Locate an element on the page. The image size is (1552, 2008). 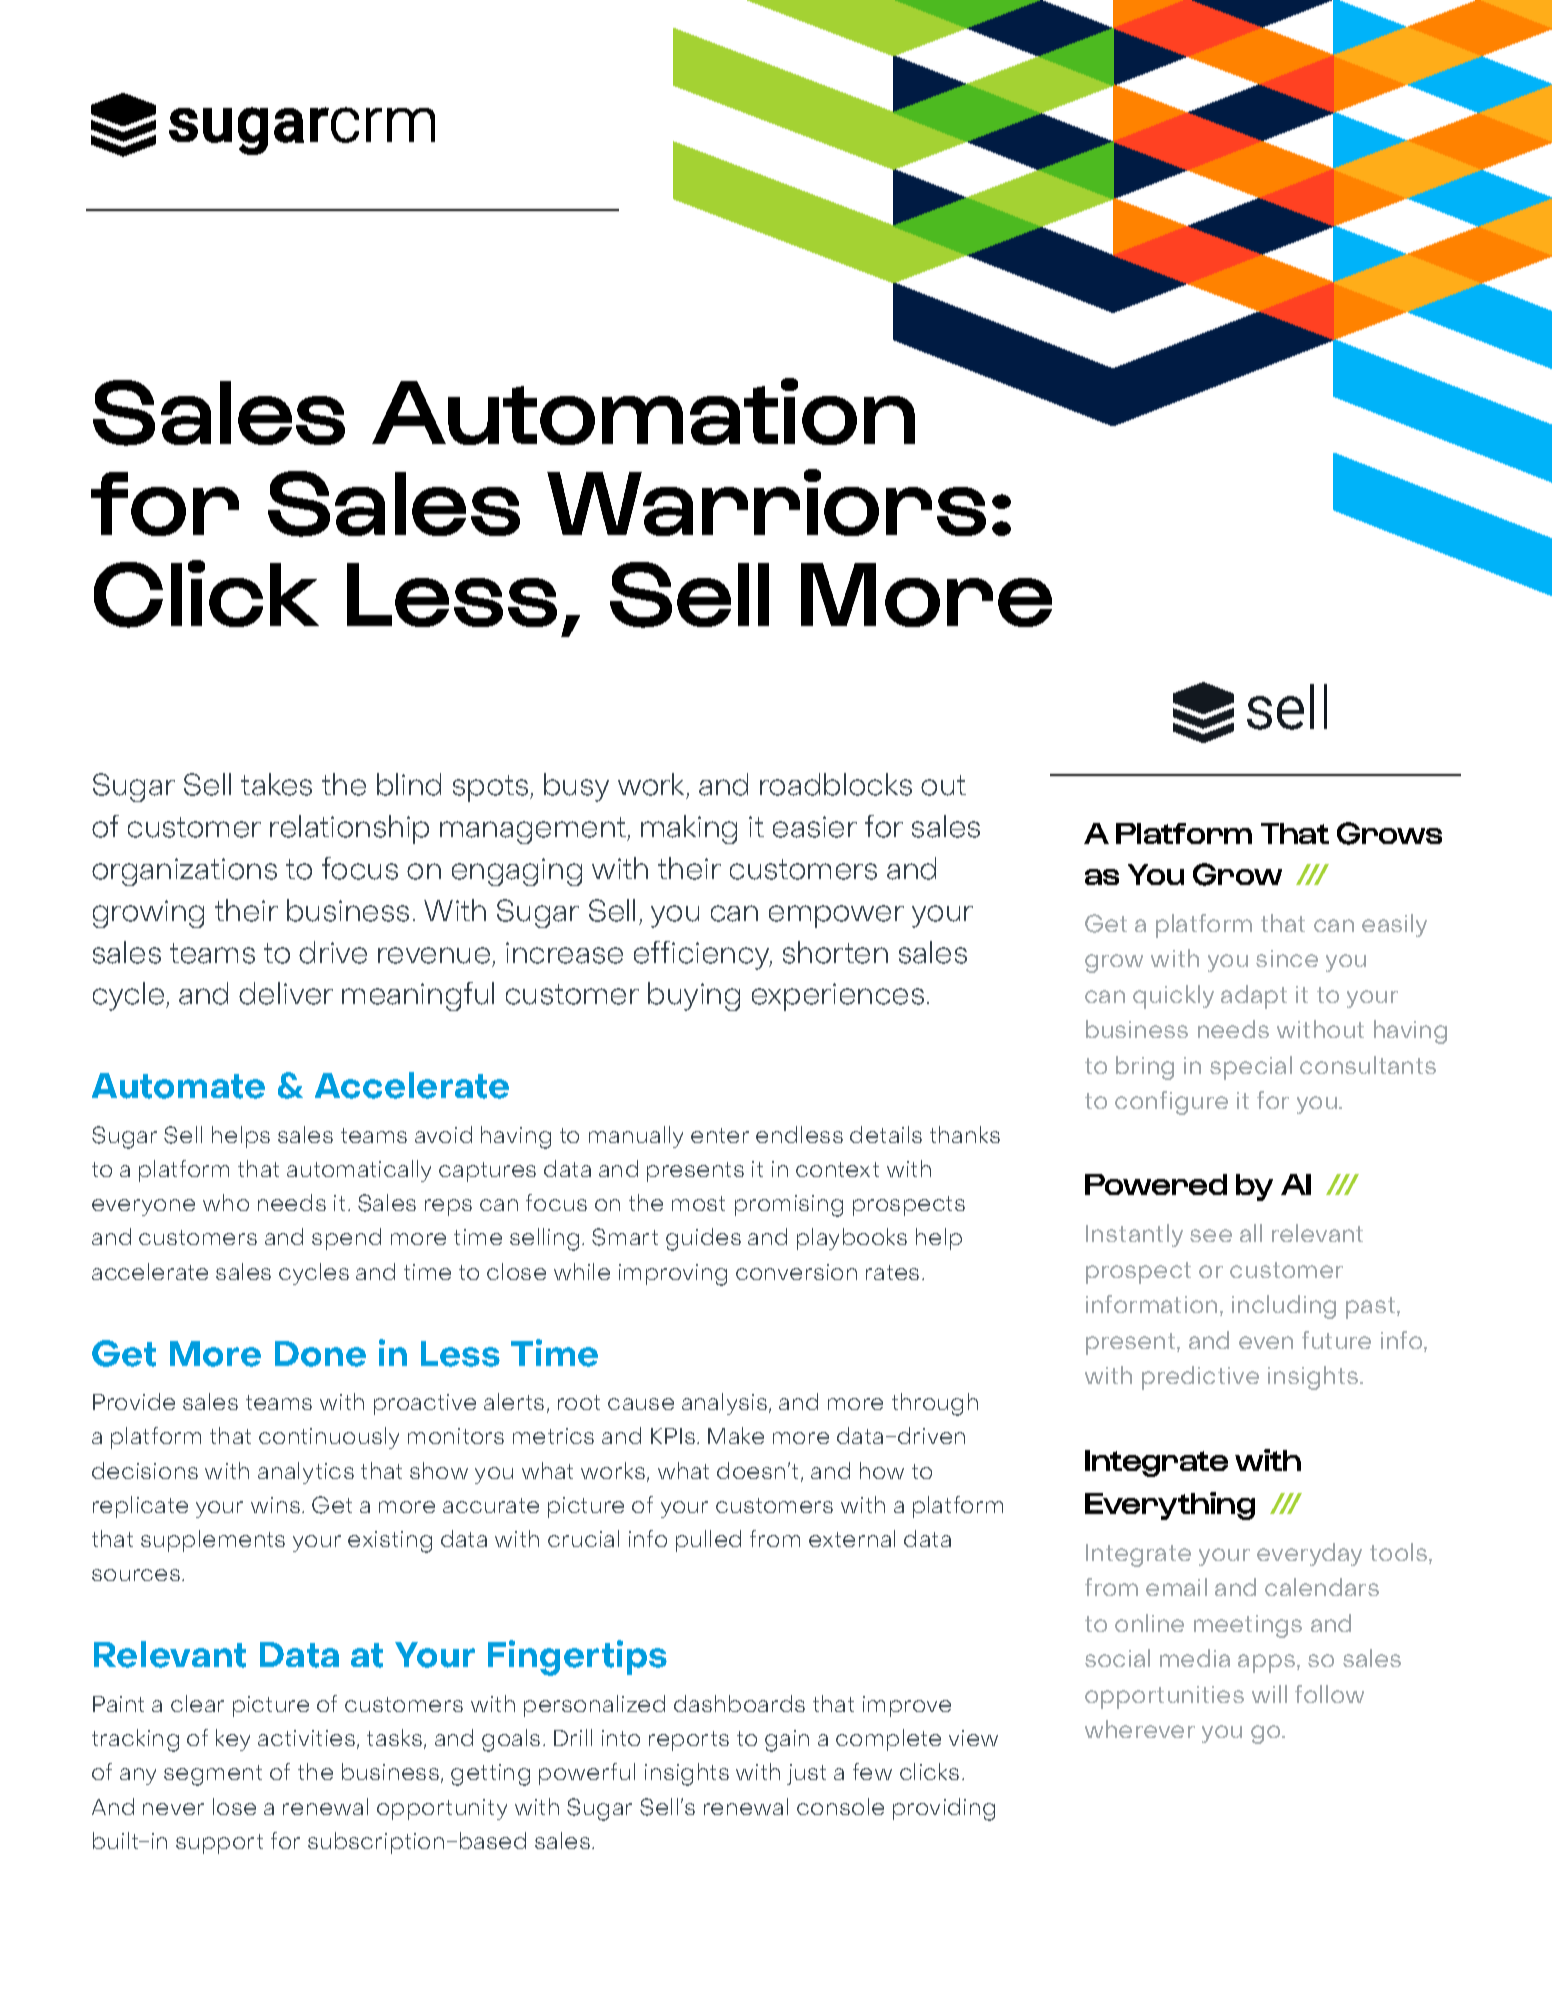
automatically is located at coordinates (359, 1171).
